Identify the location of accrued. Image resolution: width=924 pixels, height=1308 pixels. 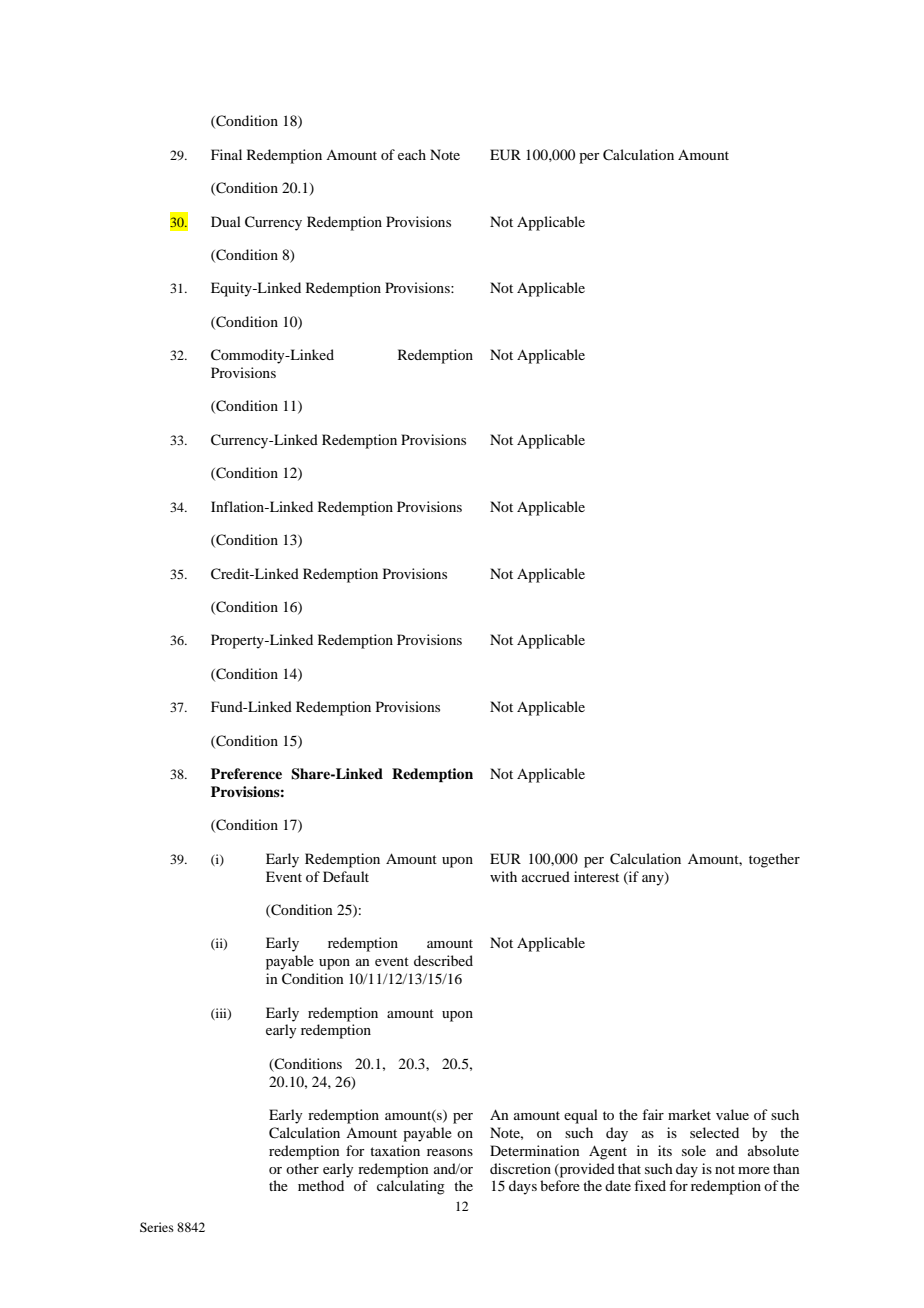
(546, 876).
